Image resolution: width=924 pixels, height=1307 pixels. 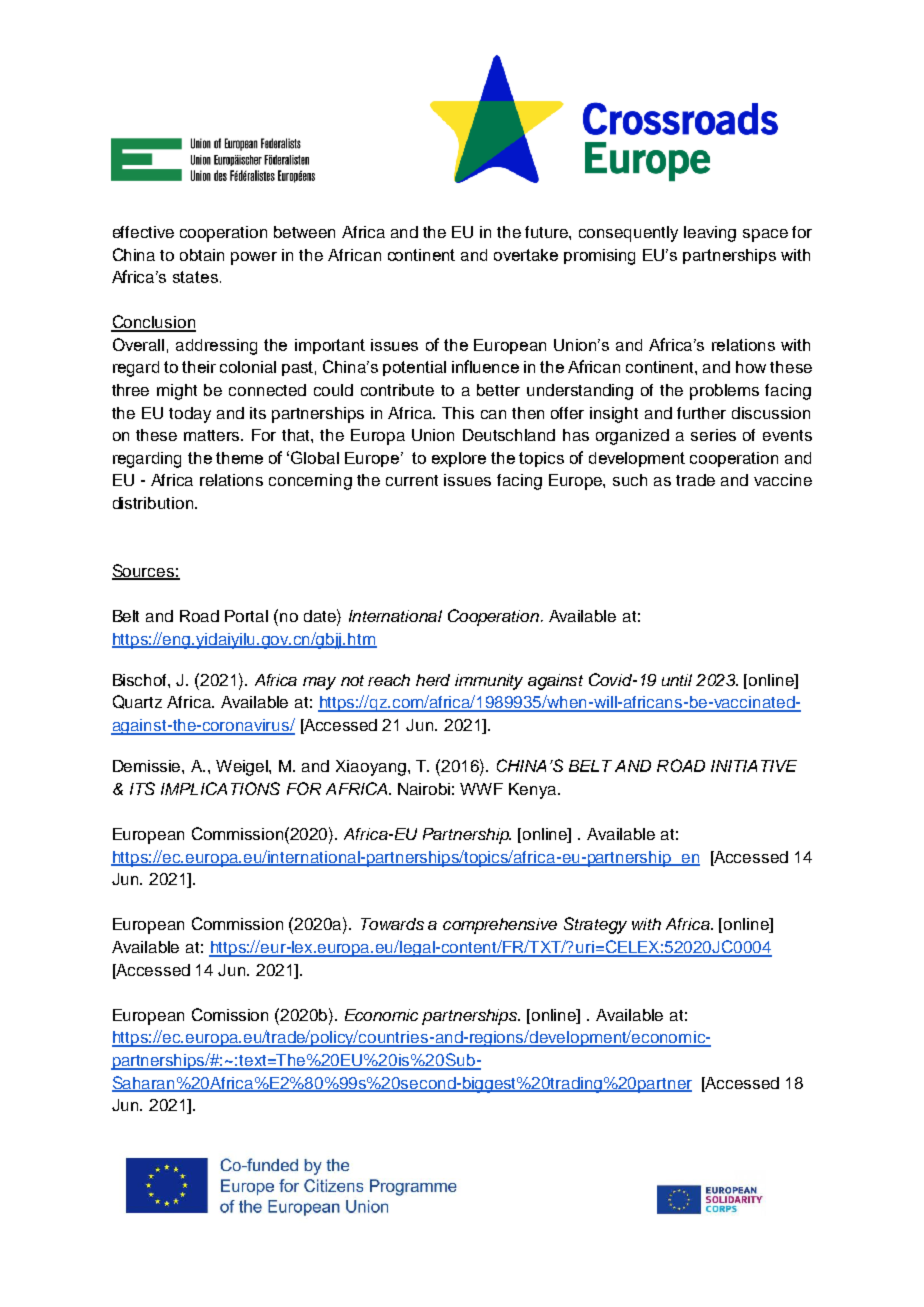 What do you see at coordinates (412, 480) in the screenshot?
I see `current` at bounding box center [412, 480].
